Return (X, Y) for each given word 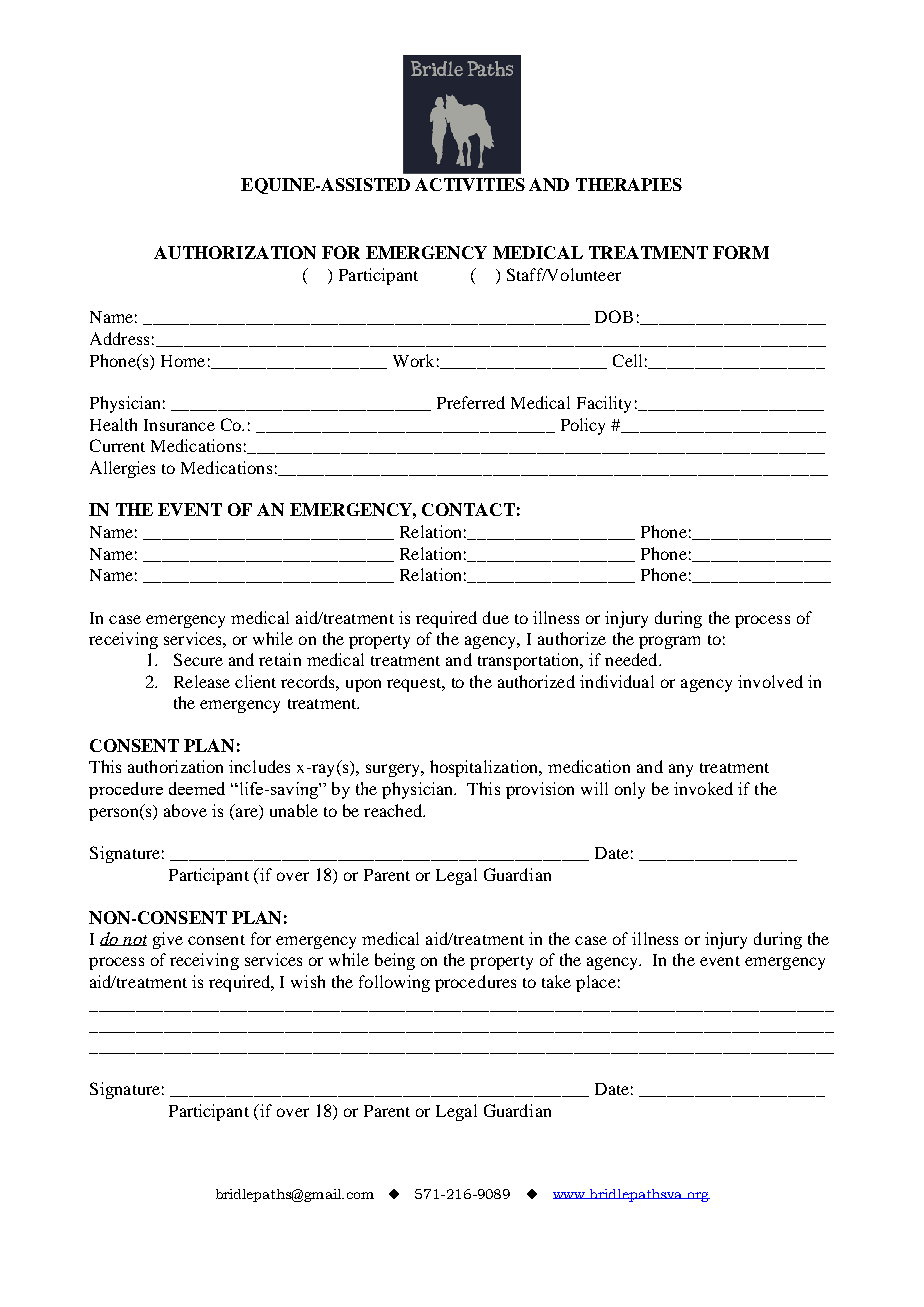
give (168, 940)
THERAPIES (629, 184)
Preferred (471, 402)
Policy (583, 426)
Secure (198, 659)
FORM (741, 252)
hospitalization (485, 768)
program (669, 642)
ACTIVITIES (470, 184)
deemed (197, 788)
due (496, 617)
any (681, 770)
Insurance (179, 425)
